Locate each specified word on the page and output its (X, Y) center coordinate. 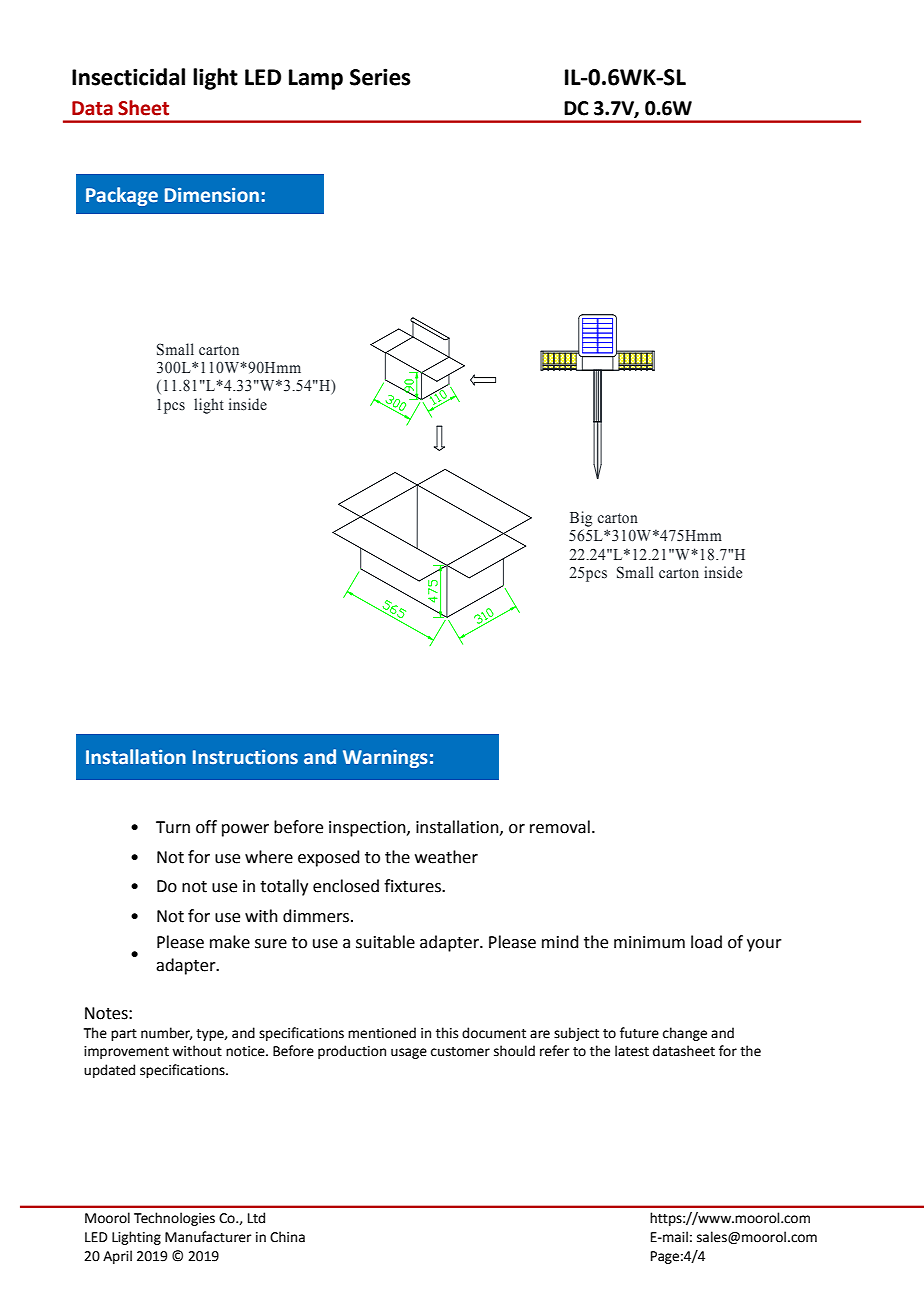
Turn (173, 827)
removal (560, 827)
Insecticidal (128, 77)
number (166, 1033)
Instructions (245, 757)
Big (581, 519)
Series (380, 77)
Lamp (316, 79)
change (685, 1034)
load (706, 942)
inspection (368, 829)
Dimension (212, 195)
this (447, 1033)
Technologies (174, 1219)
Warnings (385, 759)
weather (446, 857)
